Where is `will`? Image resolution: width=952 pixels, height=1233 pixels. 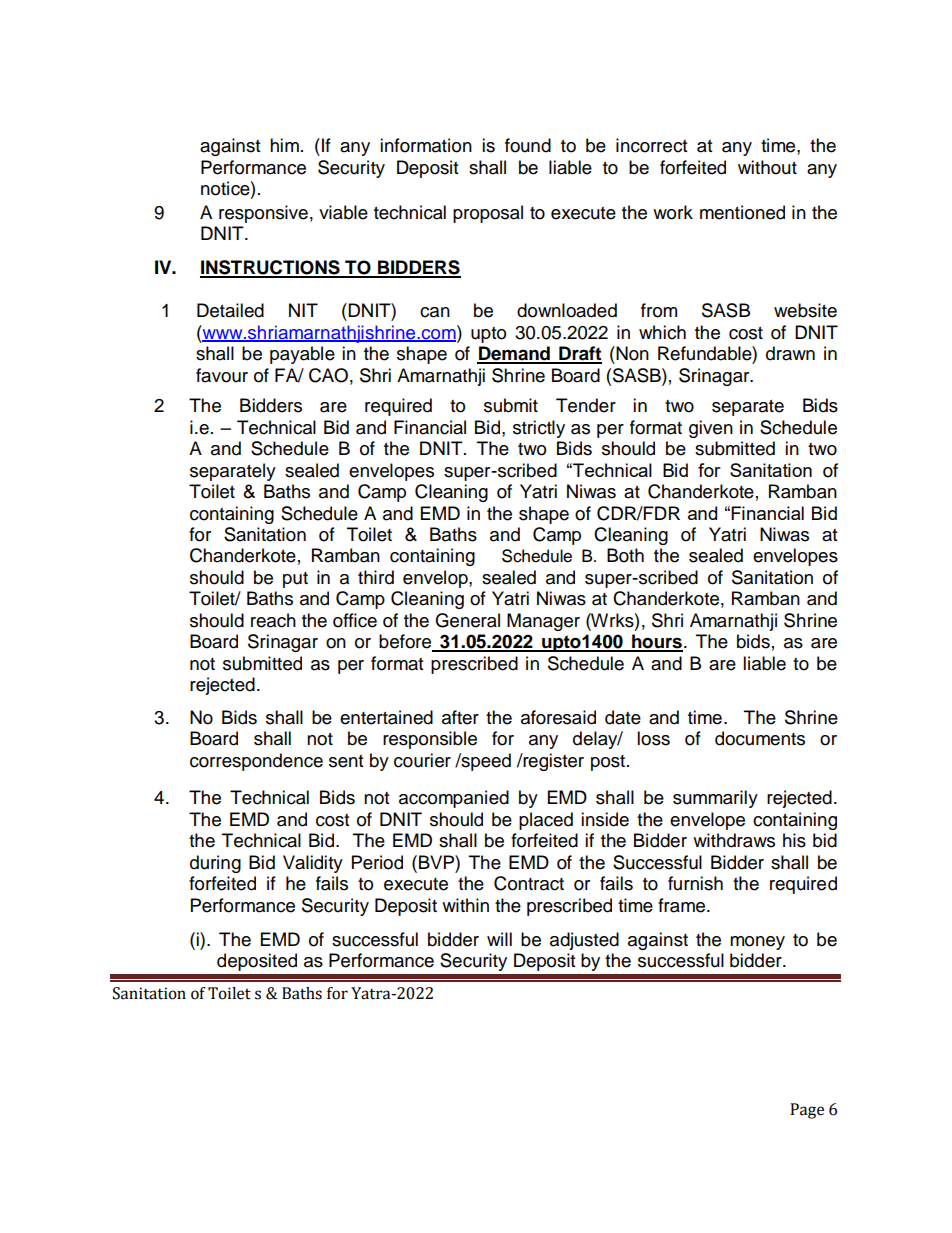 will is located at coordinates (499, 939).
